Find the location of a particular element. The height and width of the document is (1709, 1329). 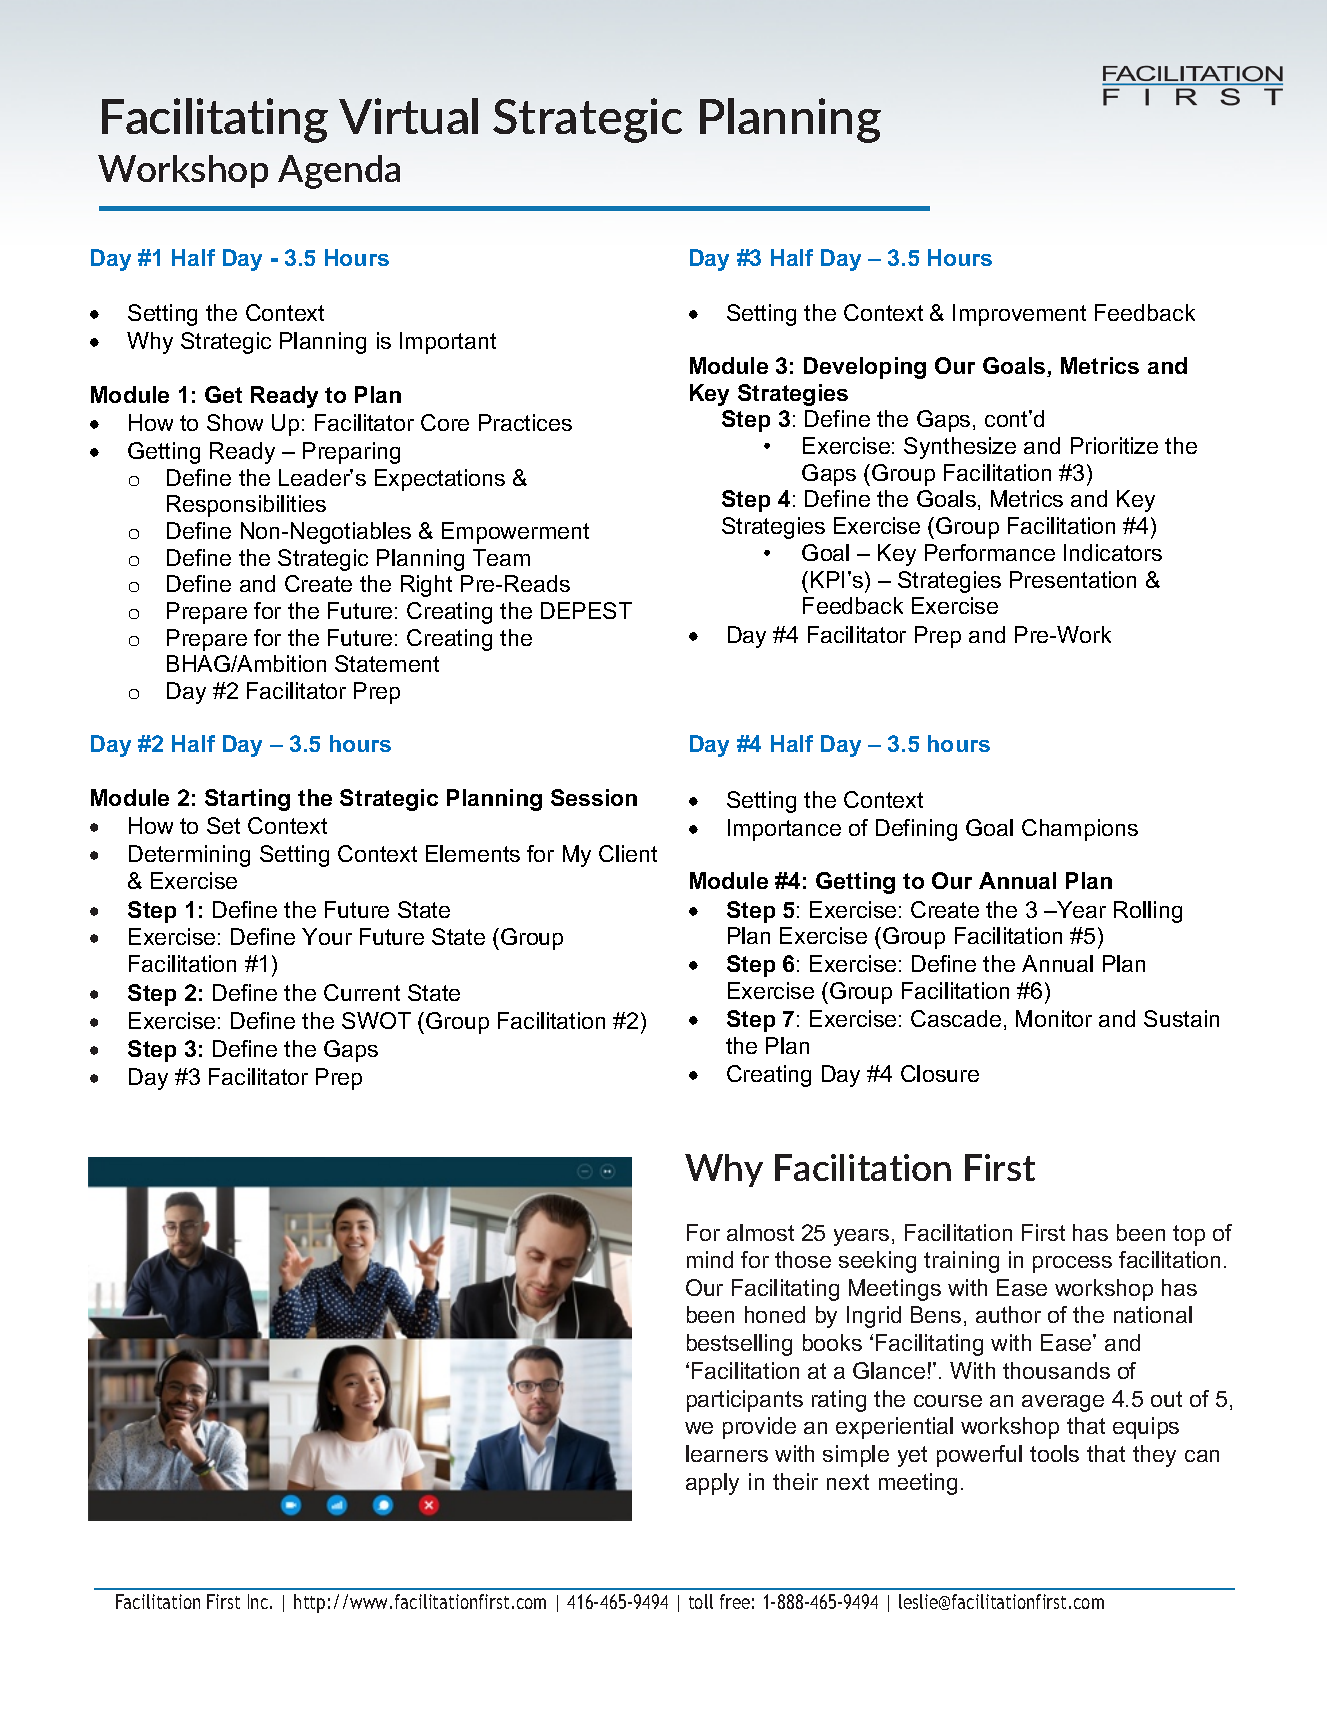

Inc is located at coordinates (258, 1601).
